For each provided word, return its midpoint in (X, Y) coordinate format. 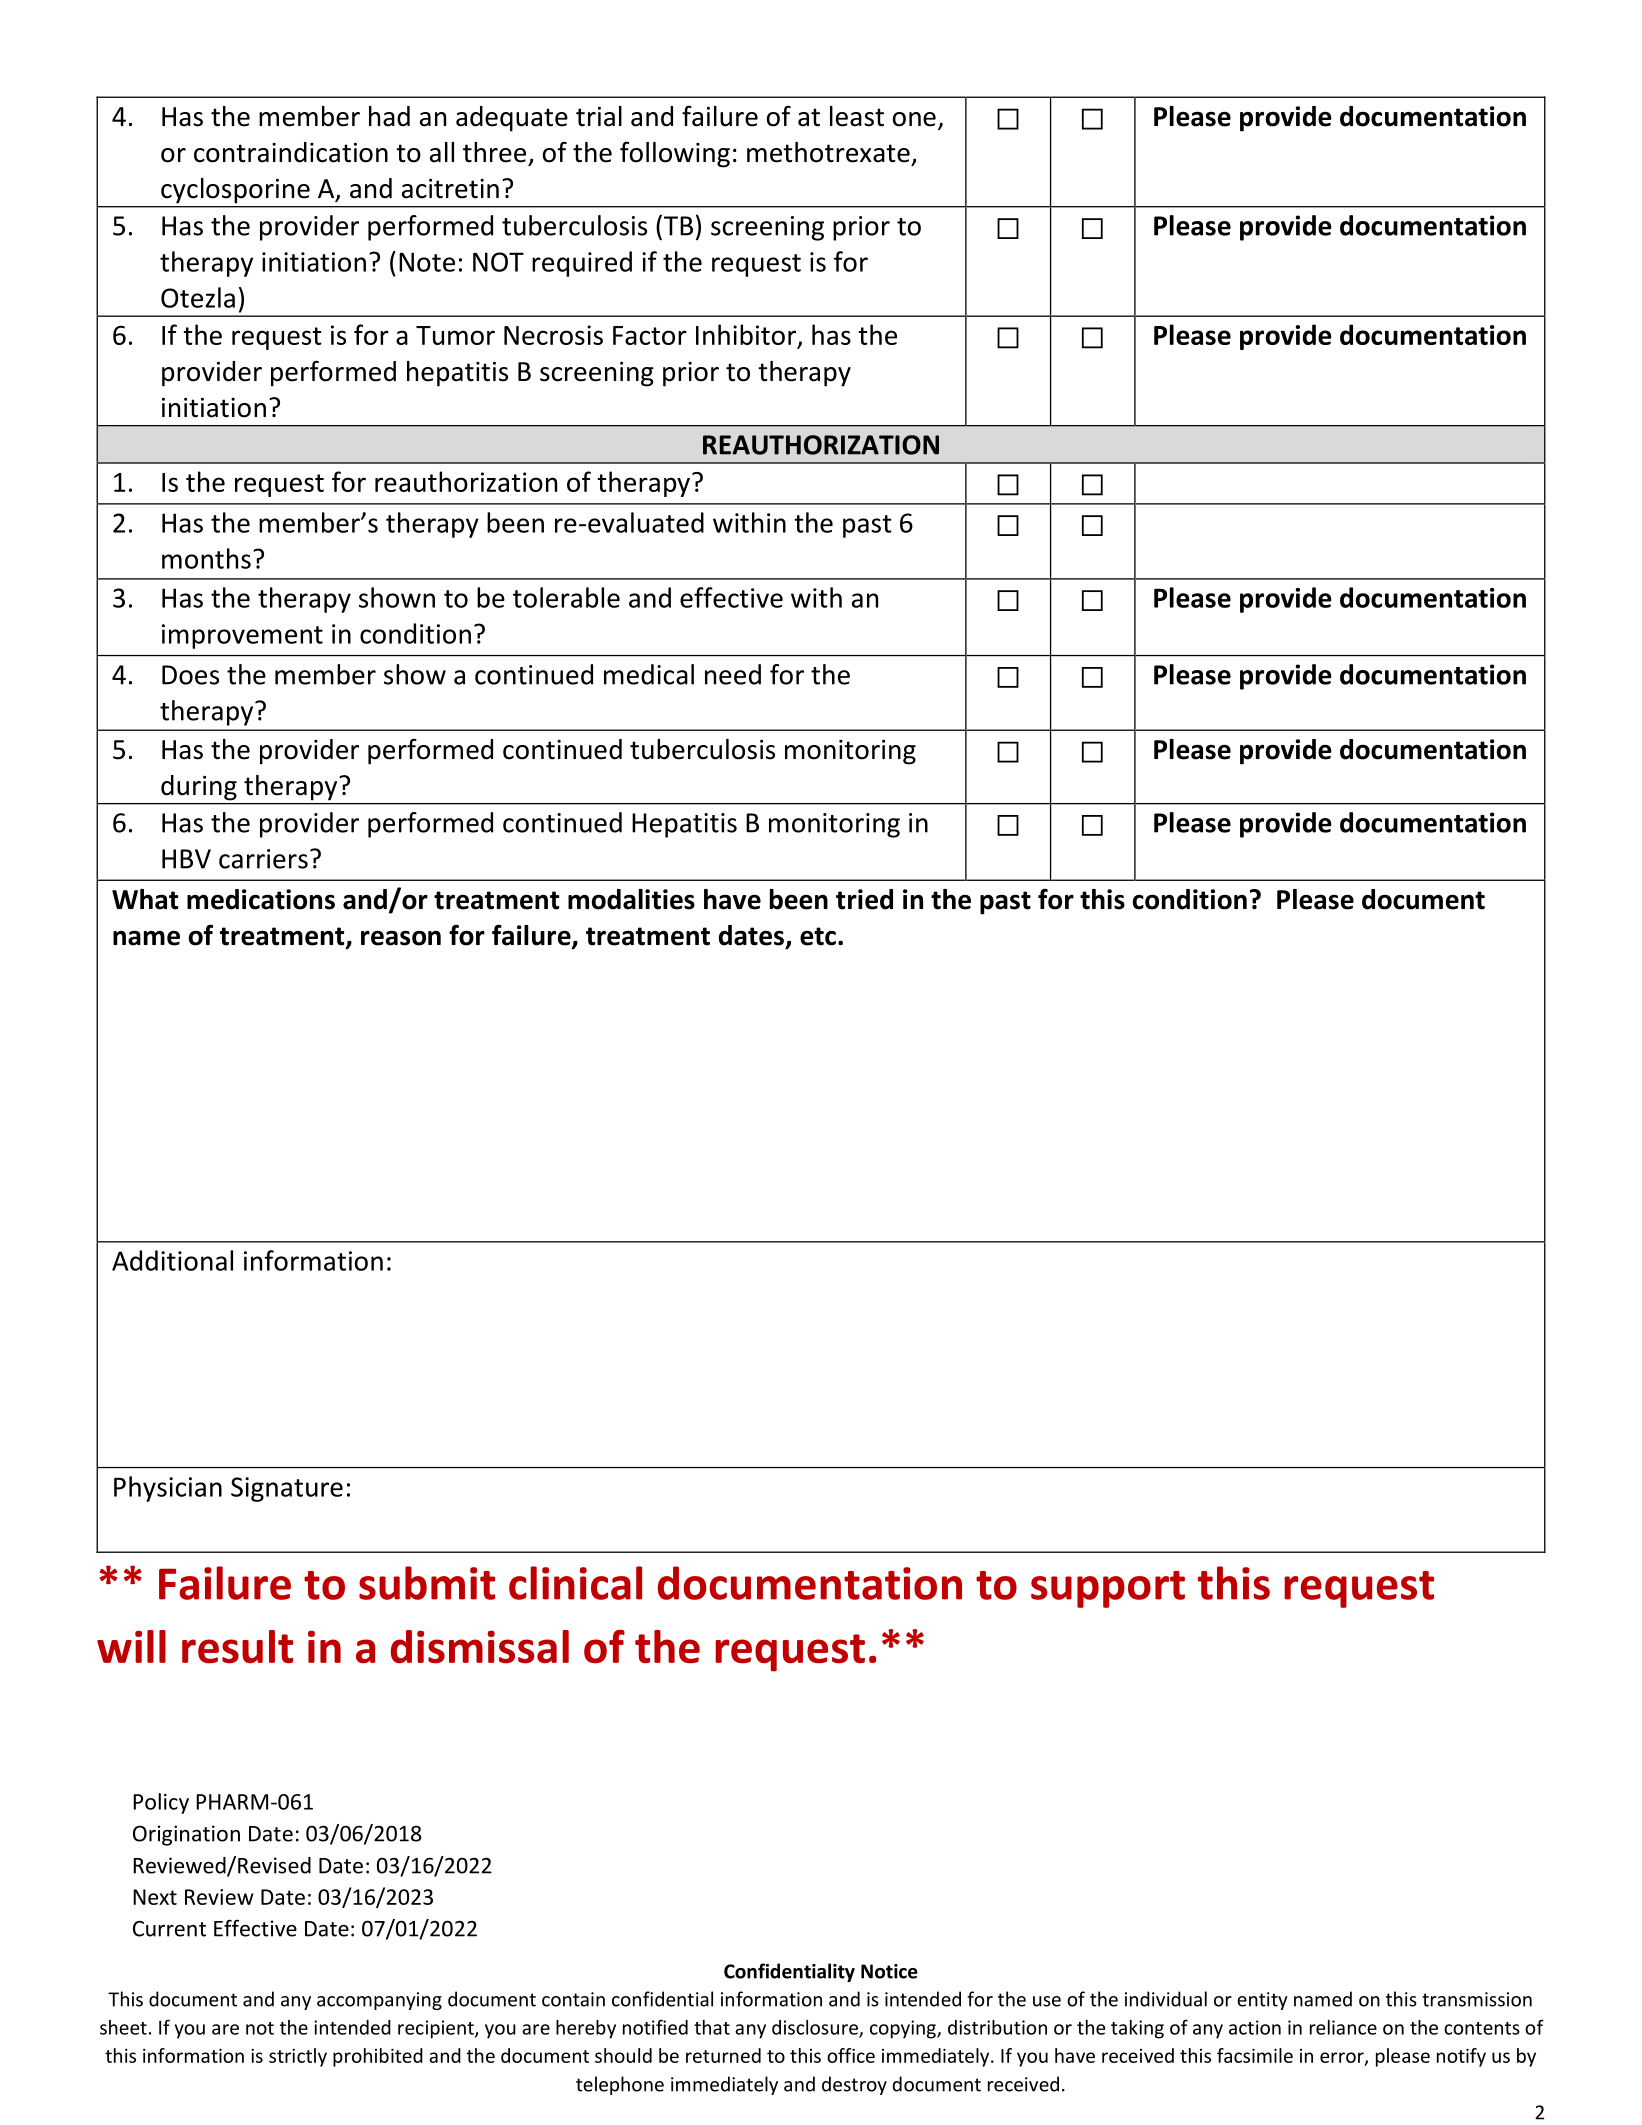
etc (818, 936)
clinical (575, 1583)
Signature (287, 1489)
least (857, 116)
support (1108, 1589)
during (199, 787)
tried (864, 899)
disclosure (816, 2028)
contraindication (291, 152)
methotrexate (828, 152)
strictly (298, 2057)
